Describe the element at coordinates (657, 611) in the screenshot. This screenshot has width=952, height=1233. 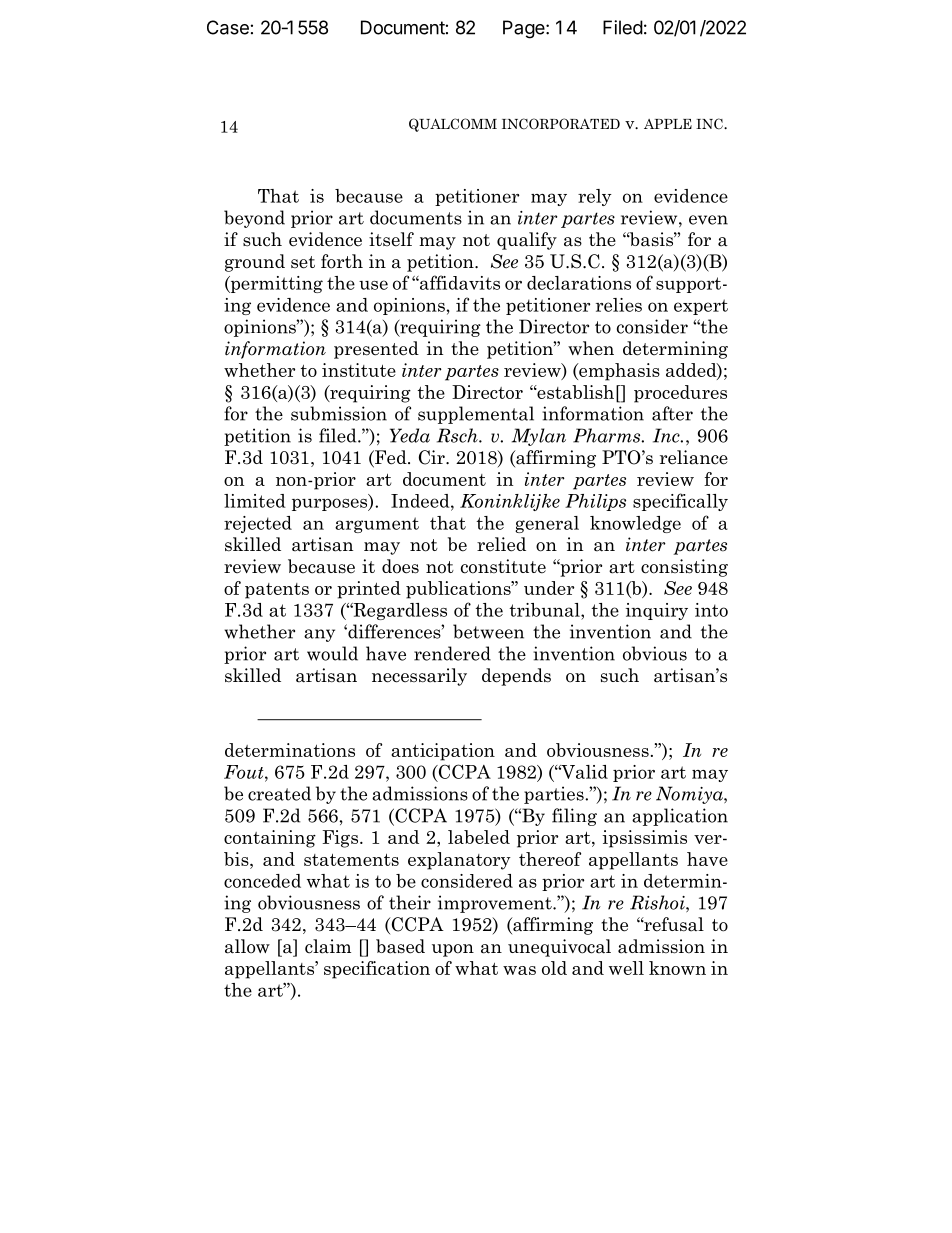
I see `inquiry` at that location.
